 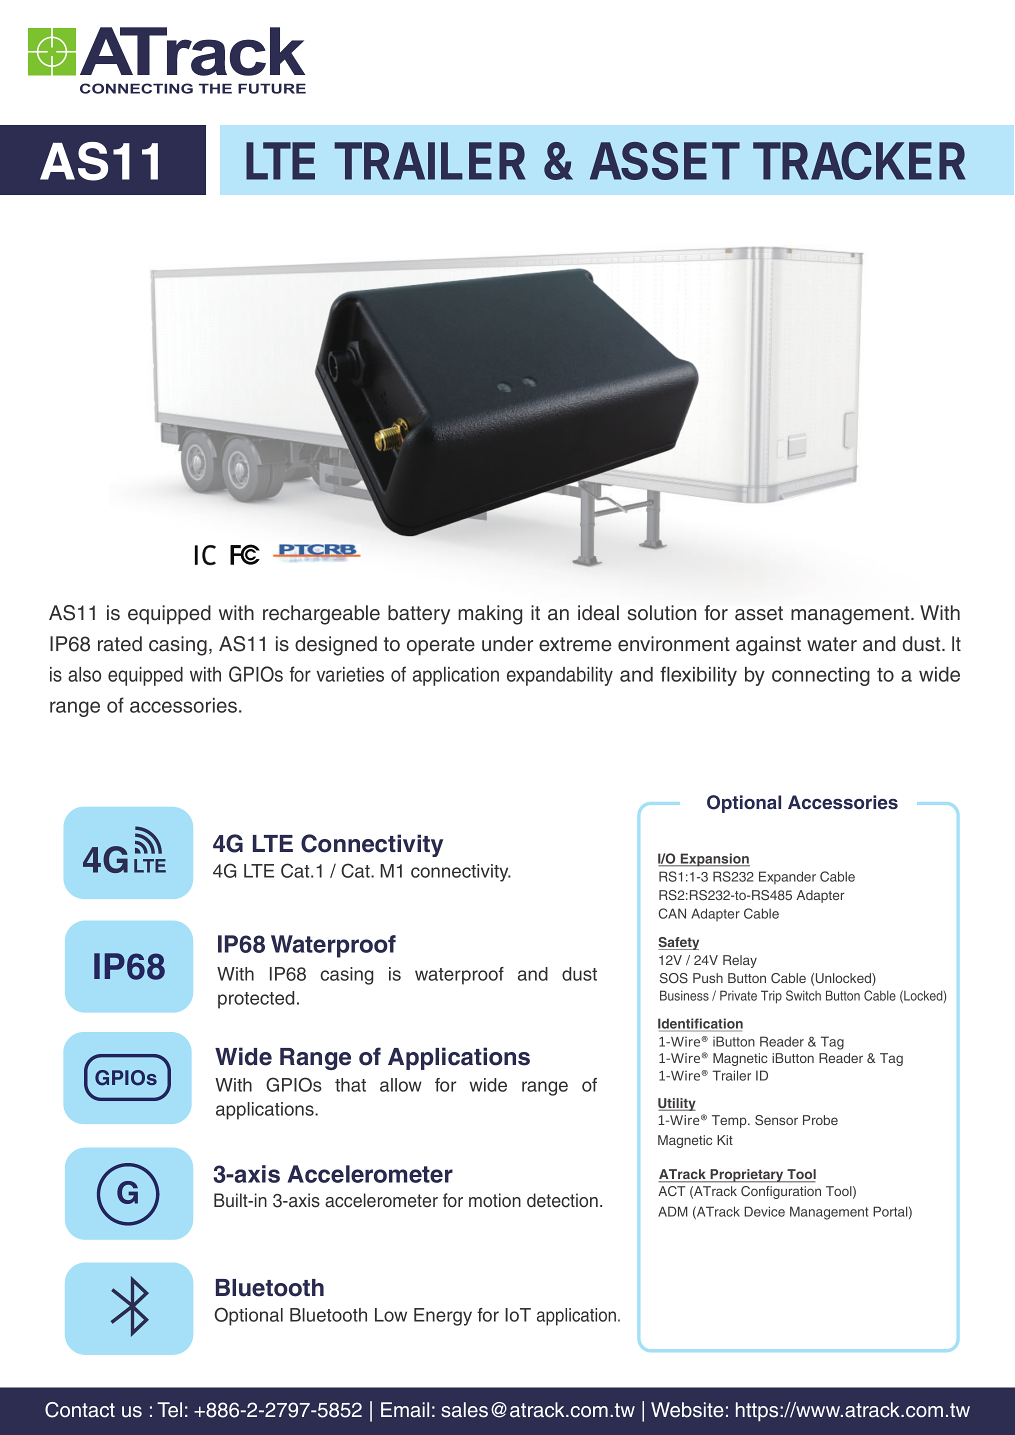 What do you see at coordinates (443, 1317) in the image?
I see `Energy` at bounding box center [443, 1317].
